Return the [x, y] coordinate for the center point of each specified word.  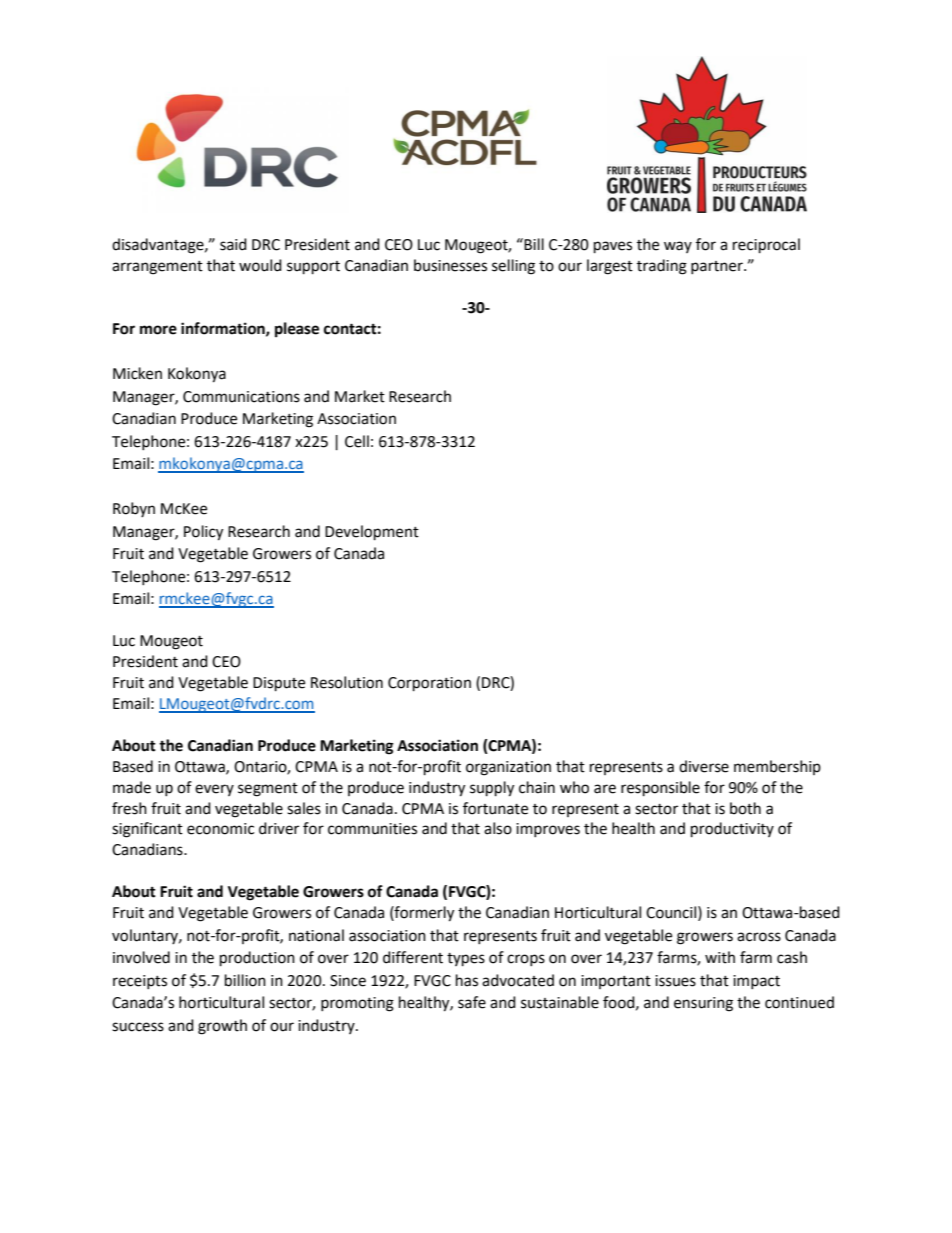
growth [222, 1027]
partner [718, 267]
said [233, 244]
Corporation [429, 684]
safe [472, 1002]
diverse [704, 766]
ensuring [703, 1004]
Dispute [279, 684]
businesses [450, 265]
